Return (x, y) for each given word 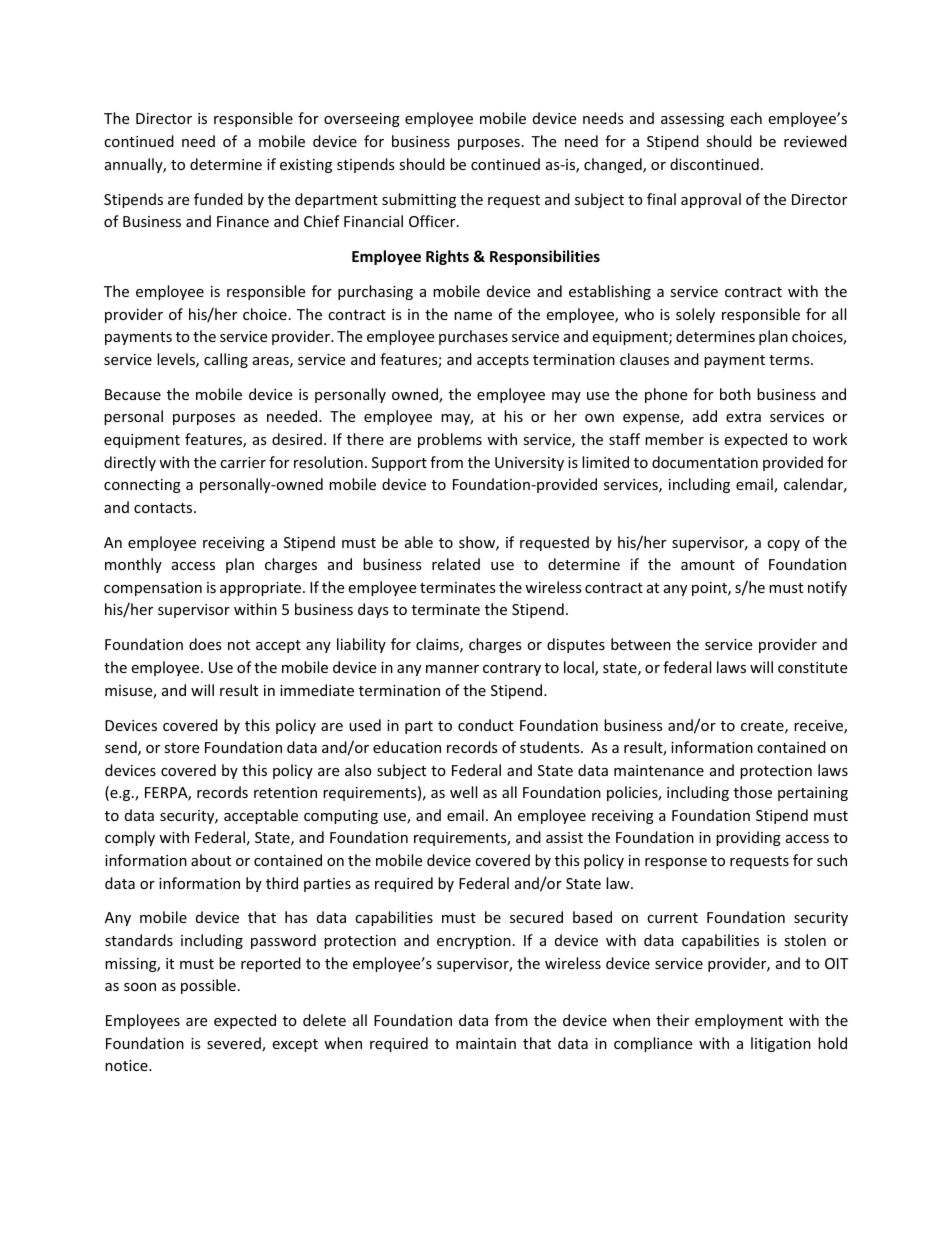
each (746, 118)
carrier (243, 462)
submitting (419, 200)
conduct (485, 725)
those (753, 792)
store (181, 748)
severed (235, 1044)
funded (218, 199)
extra (743, 417)
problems (450, 440)
